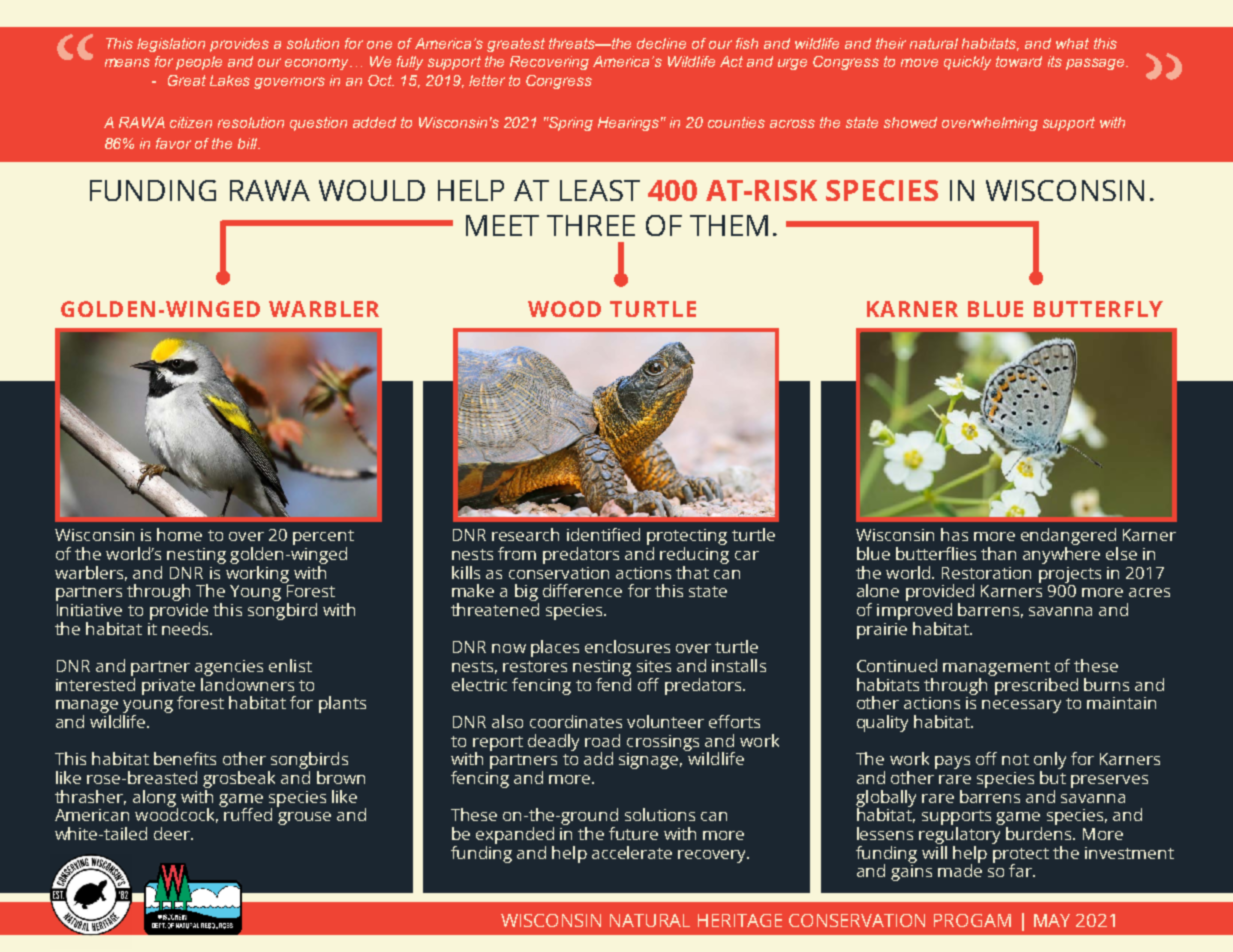  What do you see at coordinates (173, 833) in the screenshot?
I see `deer` at bounding box center [173, 833].
